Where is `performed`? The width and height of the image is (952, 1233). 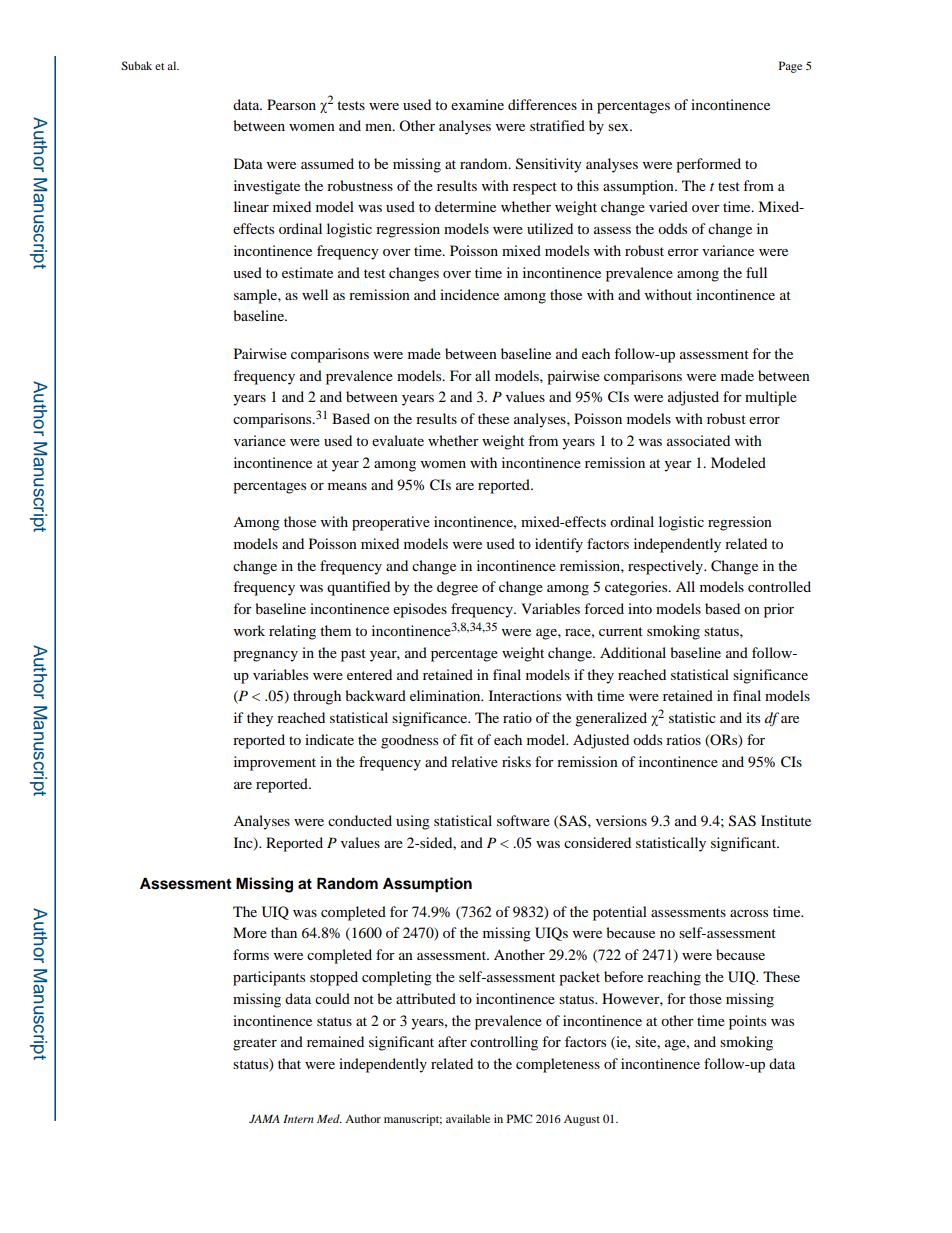
performed is located at coordinates (708, 165).
